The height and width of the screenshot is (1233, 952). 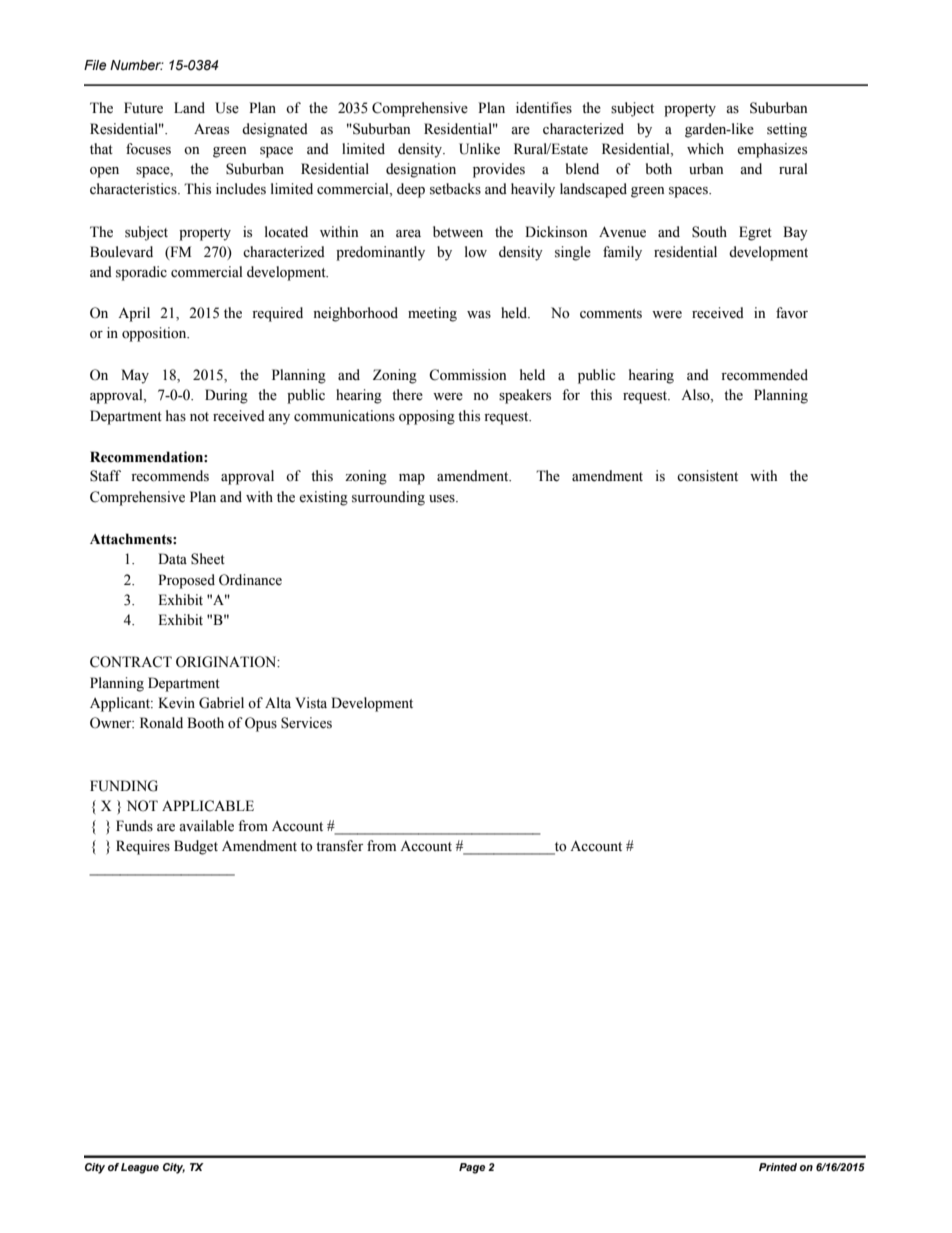 I want to click on recommends, so click(x=170, y=476).
